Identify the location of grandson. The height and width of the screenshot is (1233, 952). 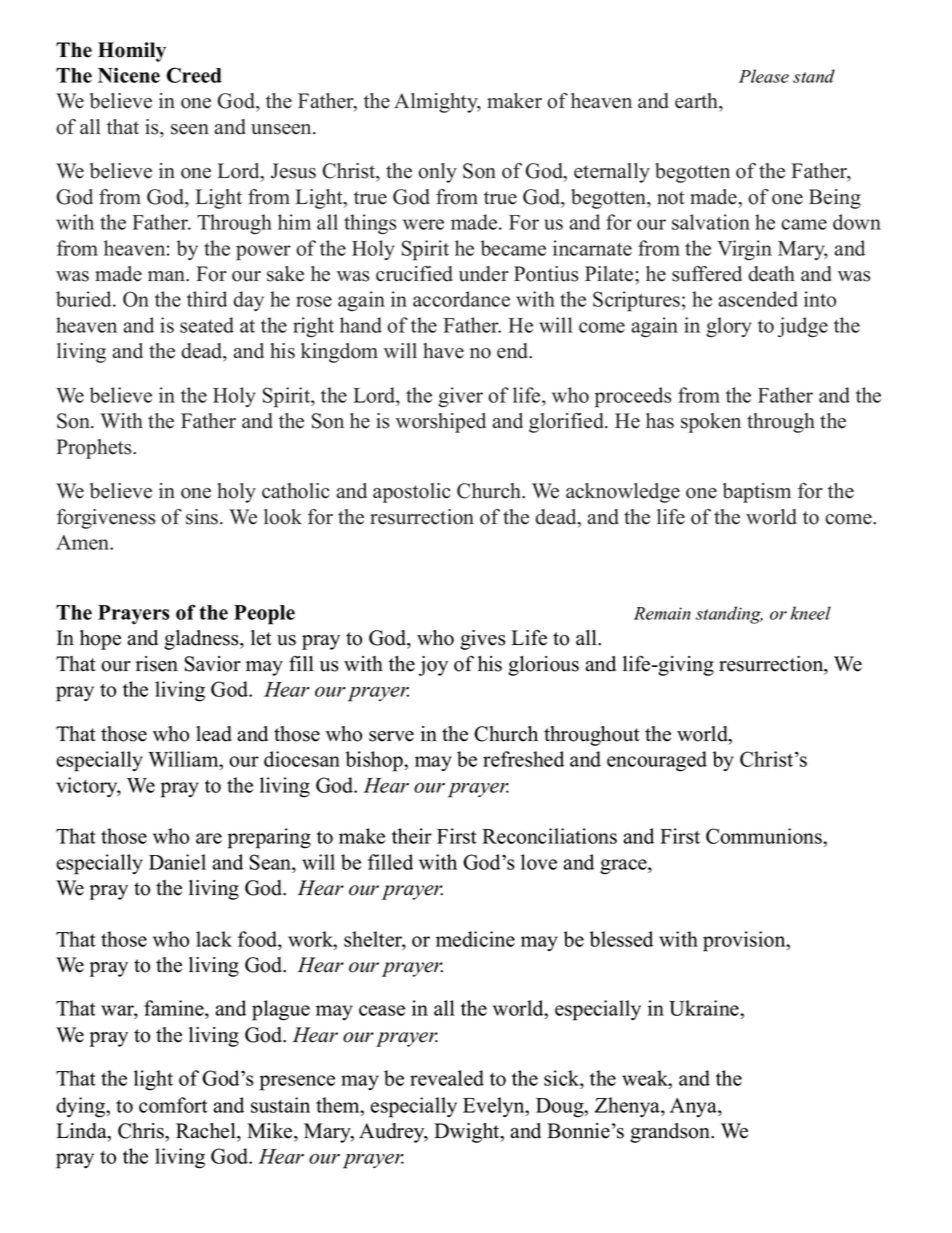
(671, 1133).
